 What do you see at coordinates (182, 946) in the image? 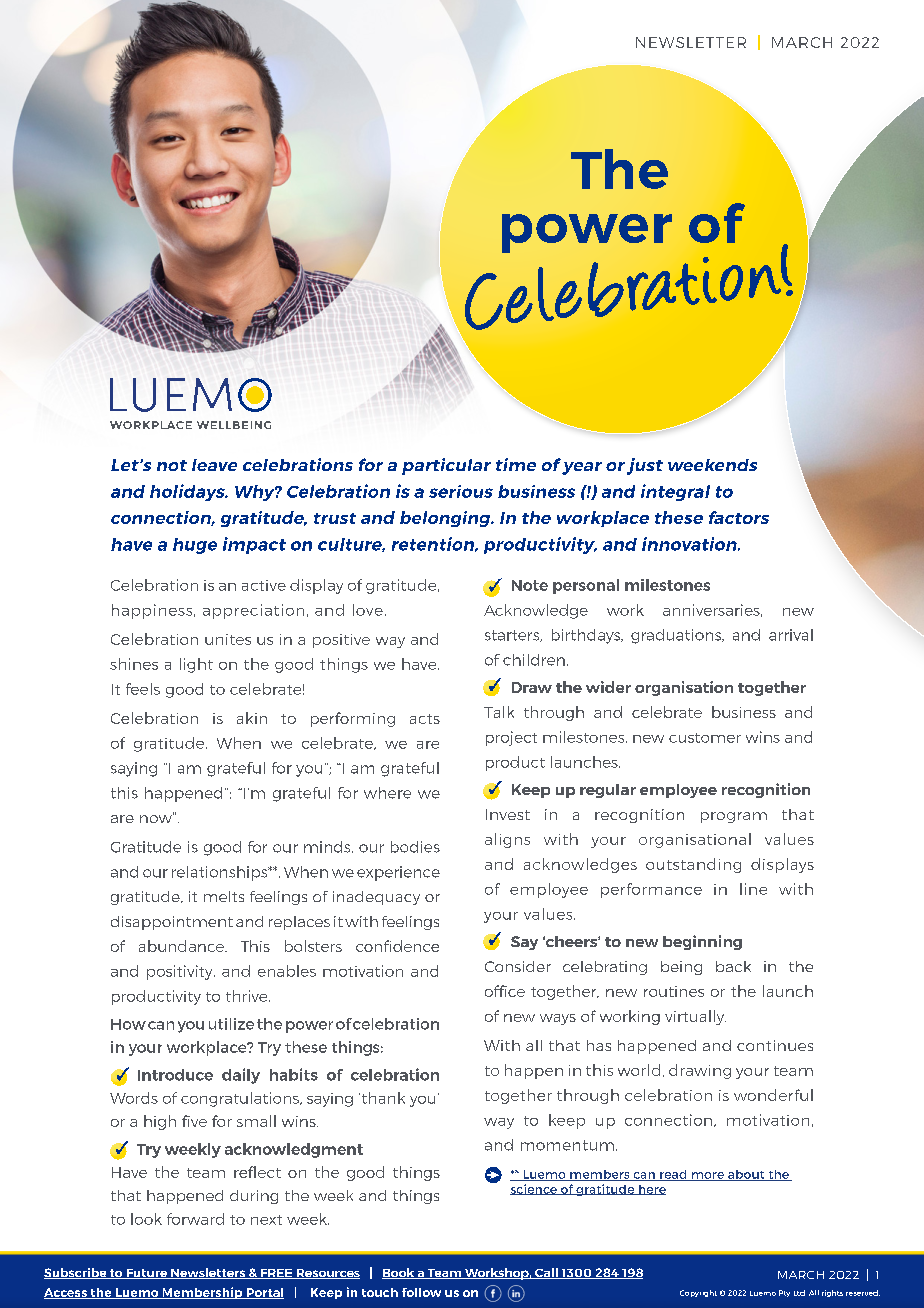
I see `abundance` at bounding box center [182, 946].
